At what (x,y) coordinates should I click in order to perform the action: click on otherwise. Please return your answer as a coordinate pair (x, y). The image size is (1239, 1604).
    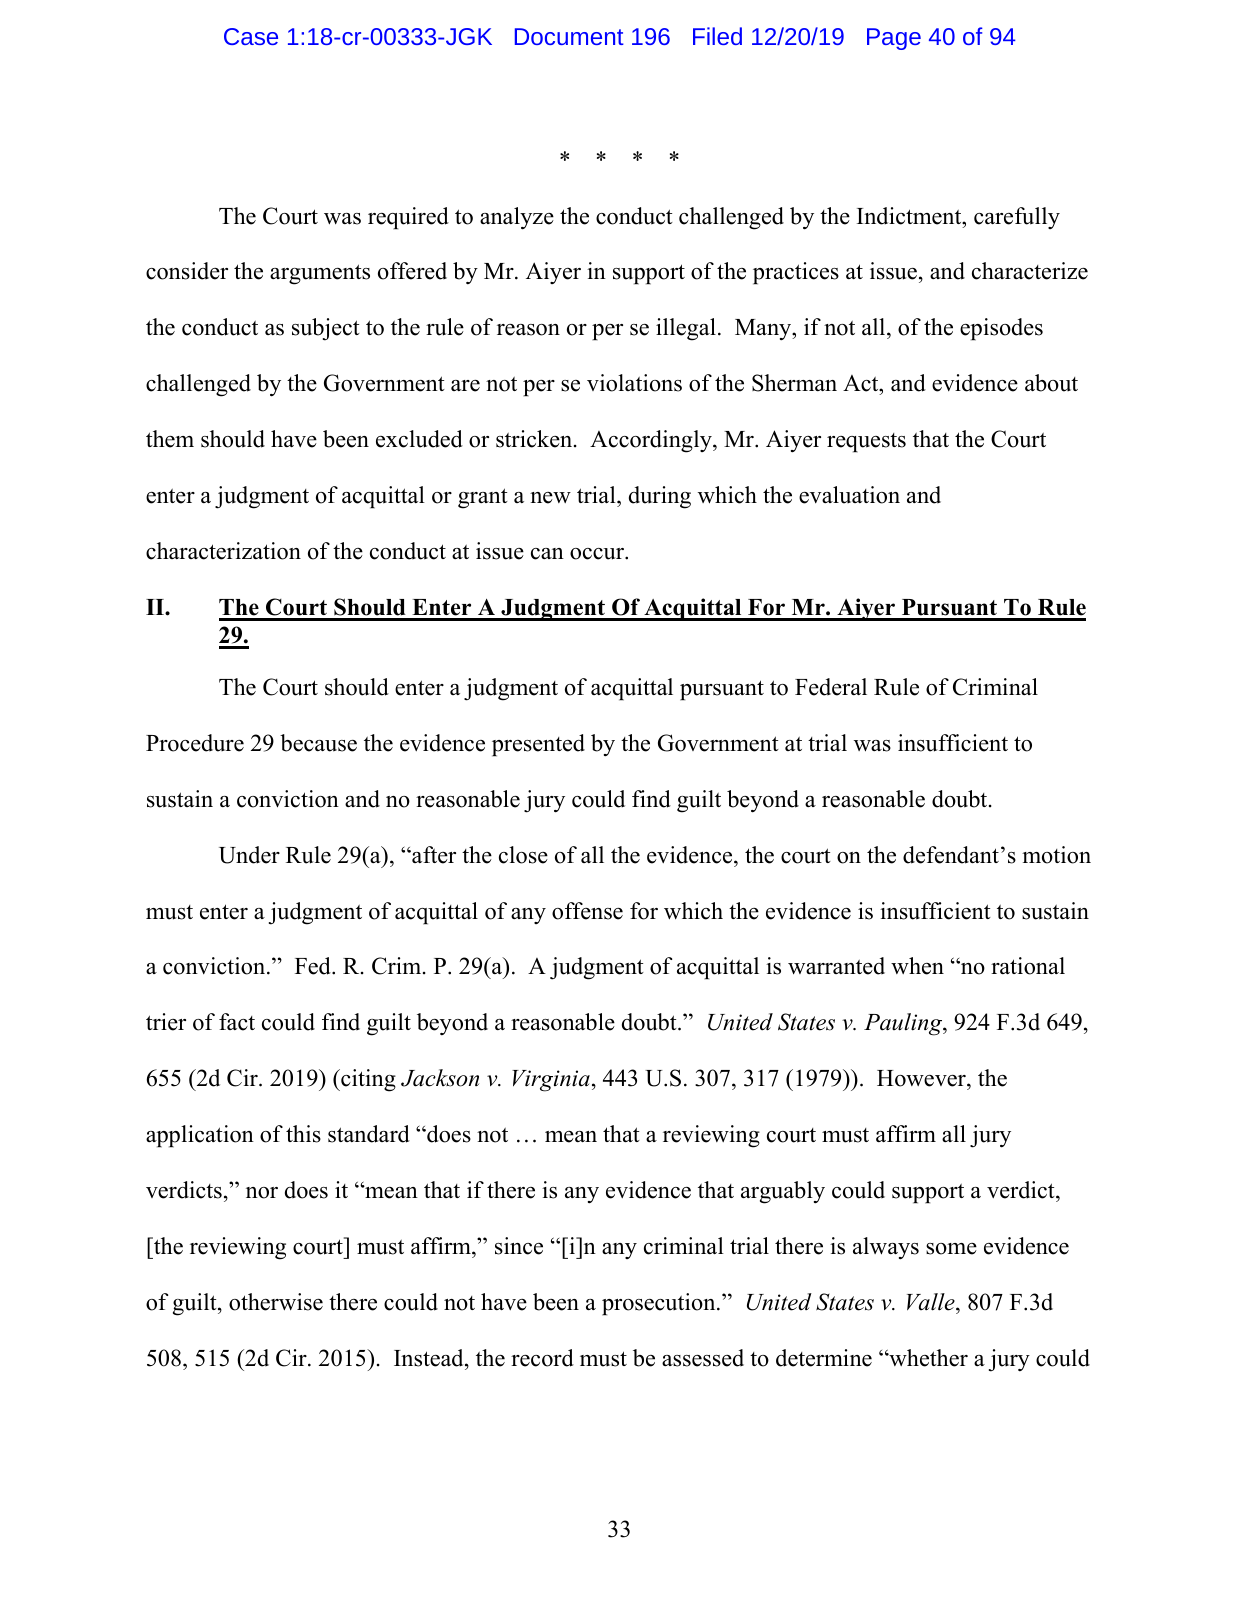
    Looking at the image, I should click on (276, 1302).
